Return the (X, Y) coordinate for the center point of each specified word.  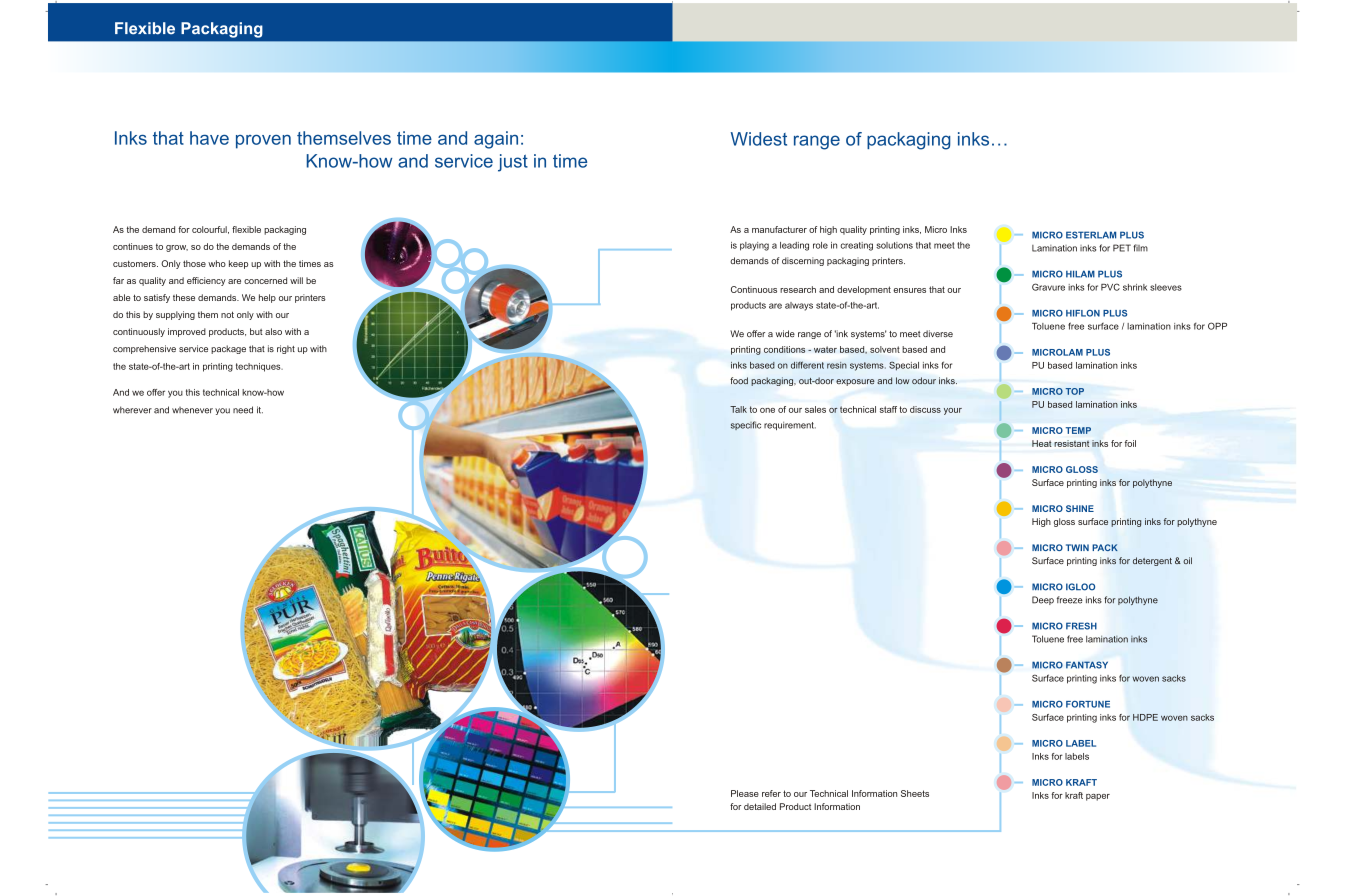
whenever (192, 410)
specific (746, 425)
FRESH (1081, 626)
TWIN (1077, 547)
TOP (1075, 391)
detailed (760, 806)
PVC (1110, 287)
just (513, 163)
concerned (265, 280)
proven (263, 142)
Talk (738, 409)
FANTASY (1087, 665)
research (798, 289)
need (243, 410)
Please (745, 793)
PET (1122, 248)
